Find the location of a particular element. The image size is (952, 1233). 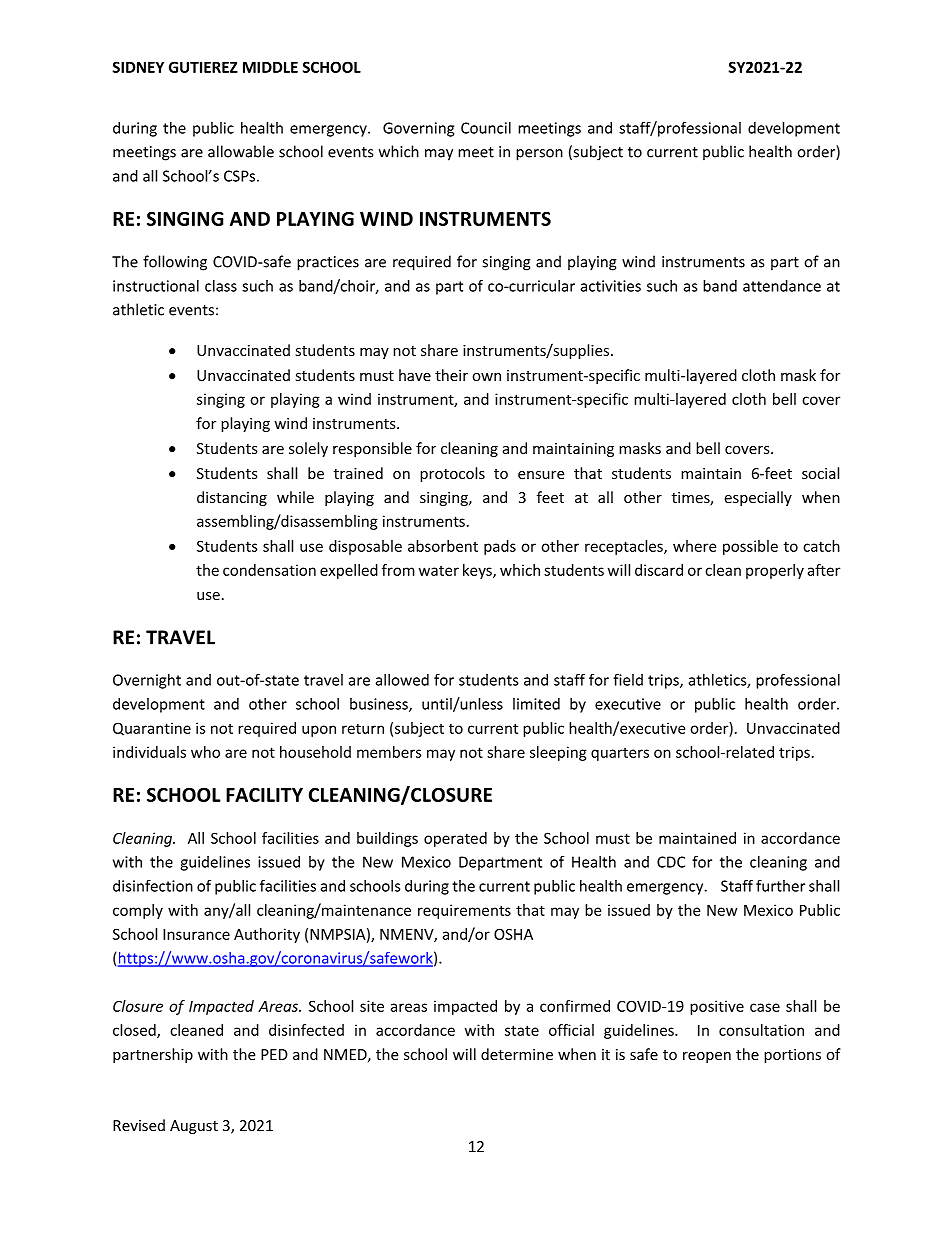

who is located at coordinates (205, 752).
